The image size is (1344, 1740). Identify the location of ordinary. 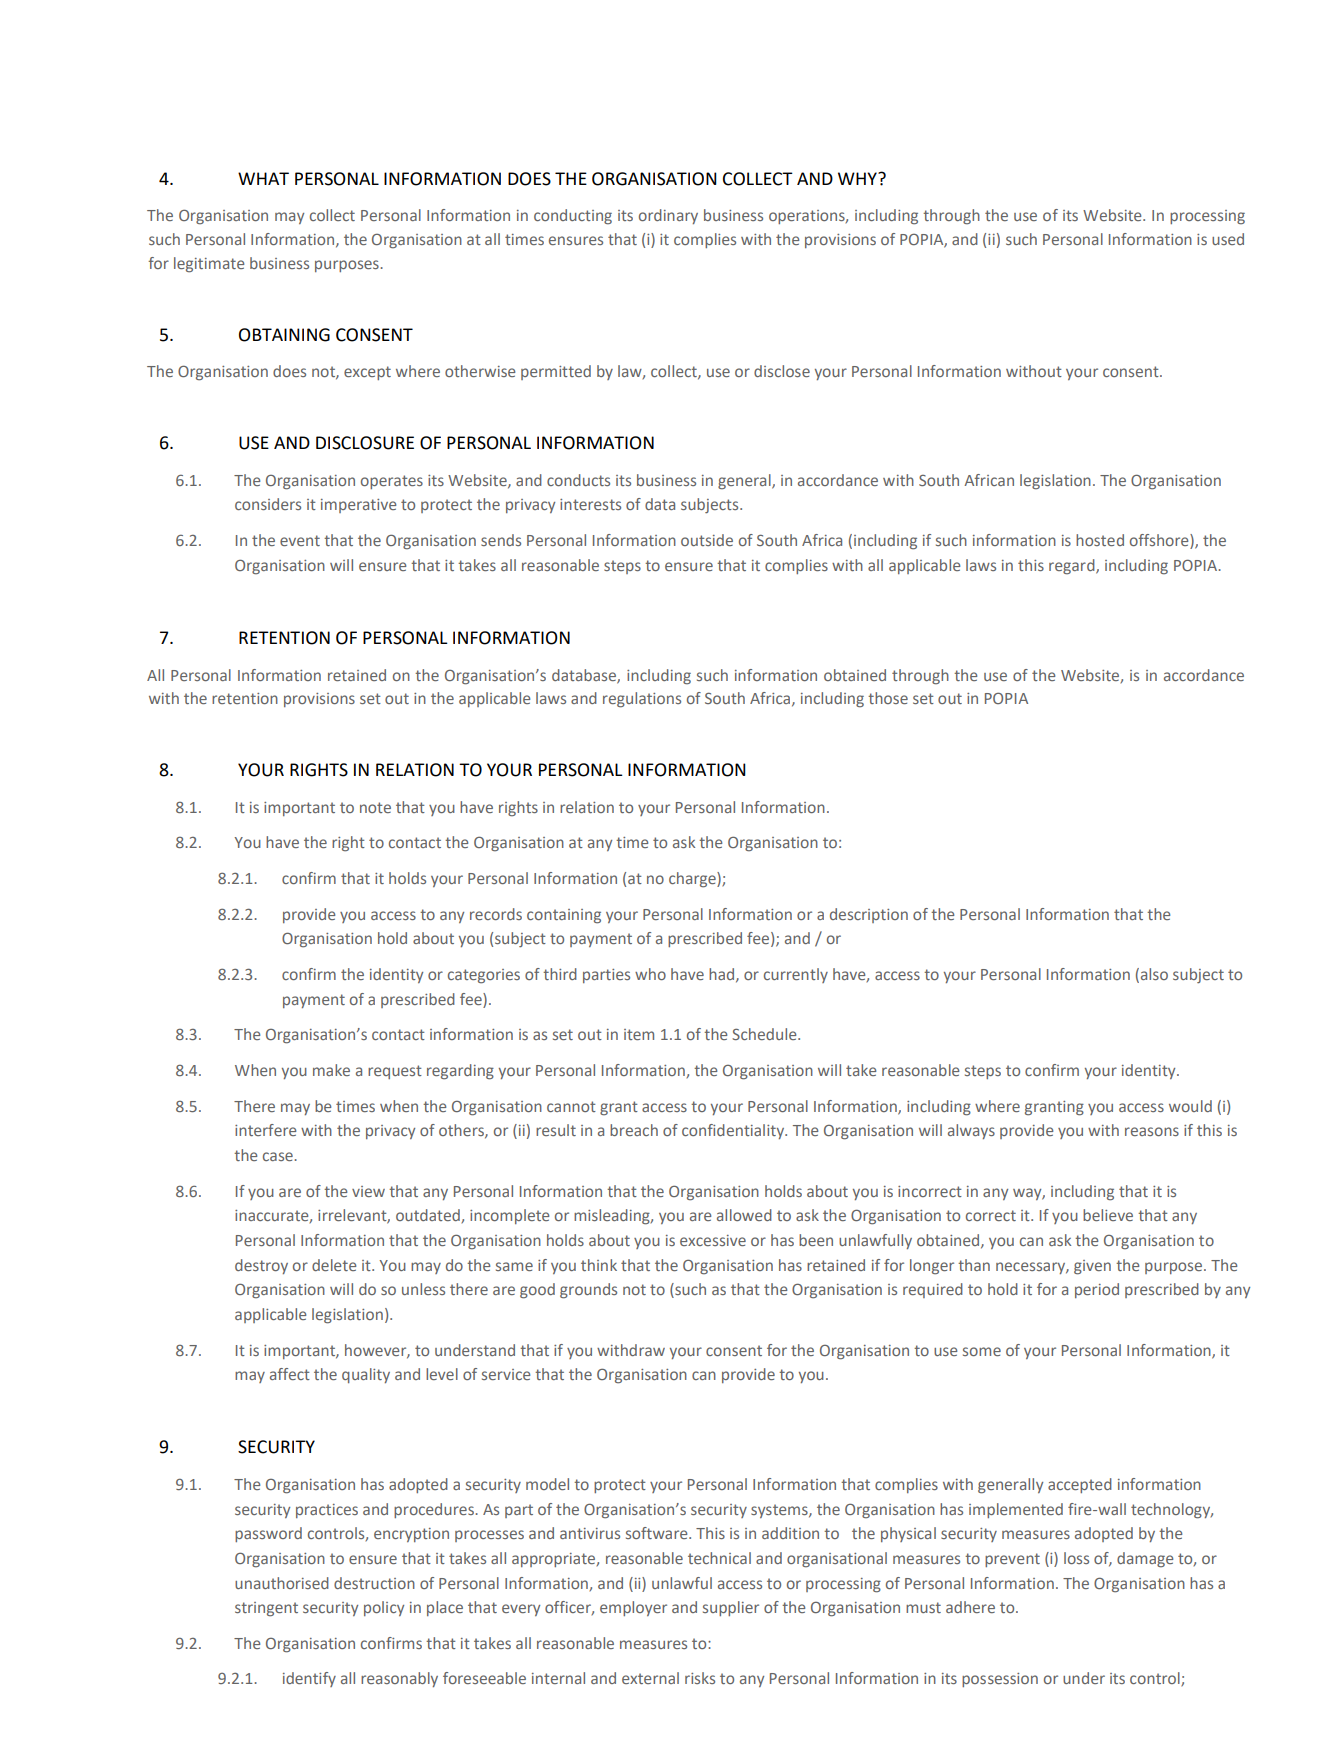
(668, 216).
